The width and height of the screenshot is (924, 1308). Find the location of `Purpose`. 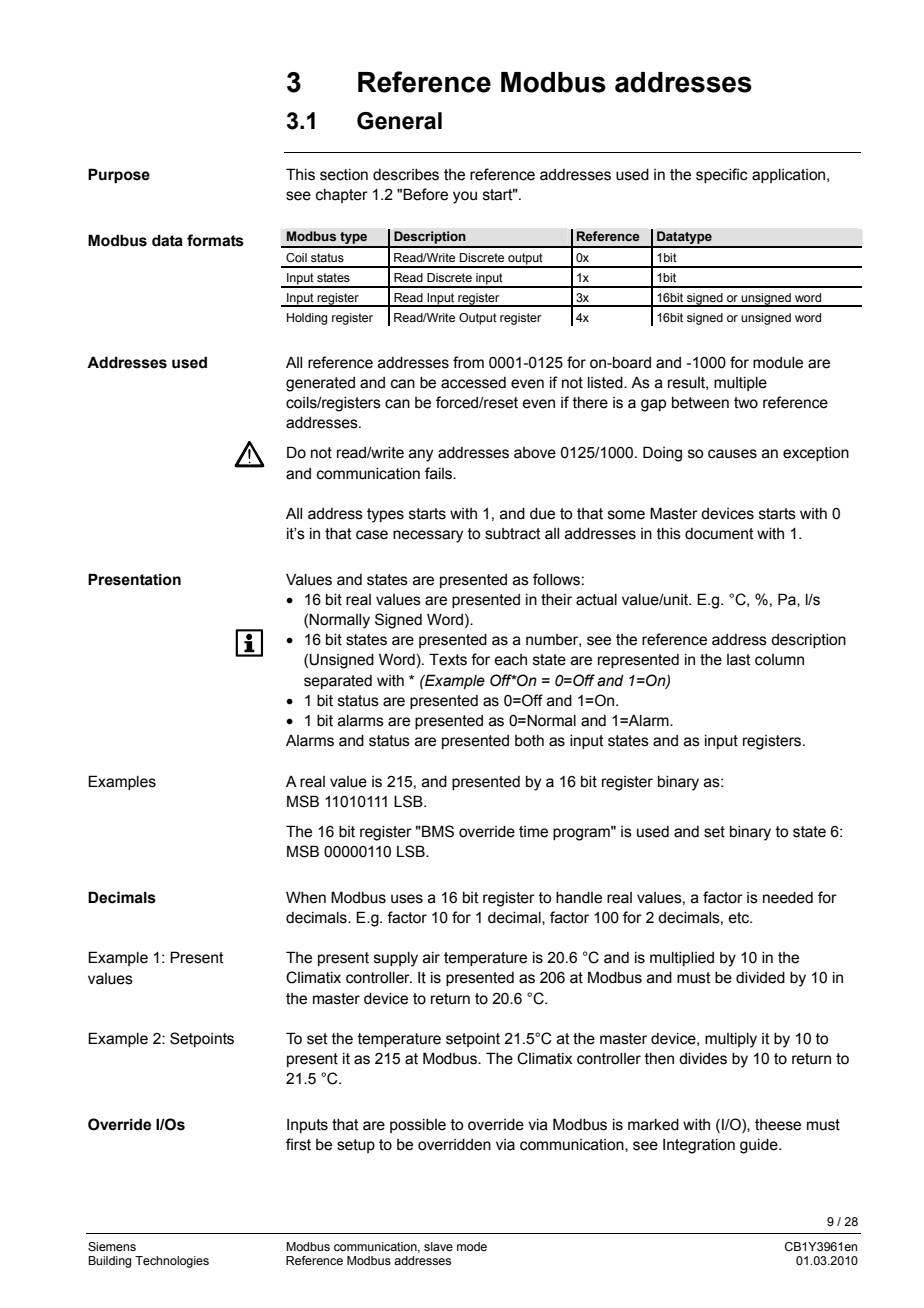

Purpose is located at coordinates (119, 175).
